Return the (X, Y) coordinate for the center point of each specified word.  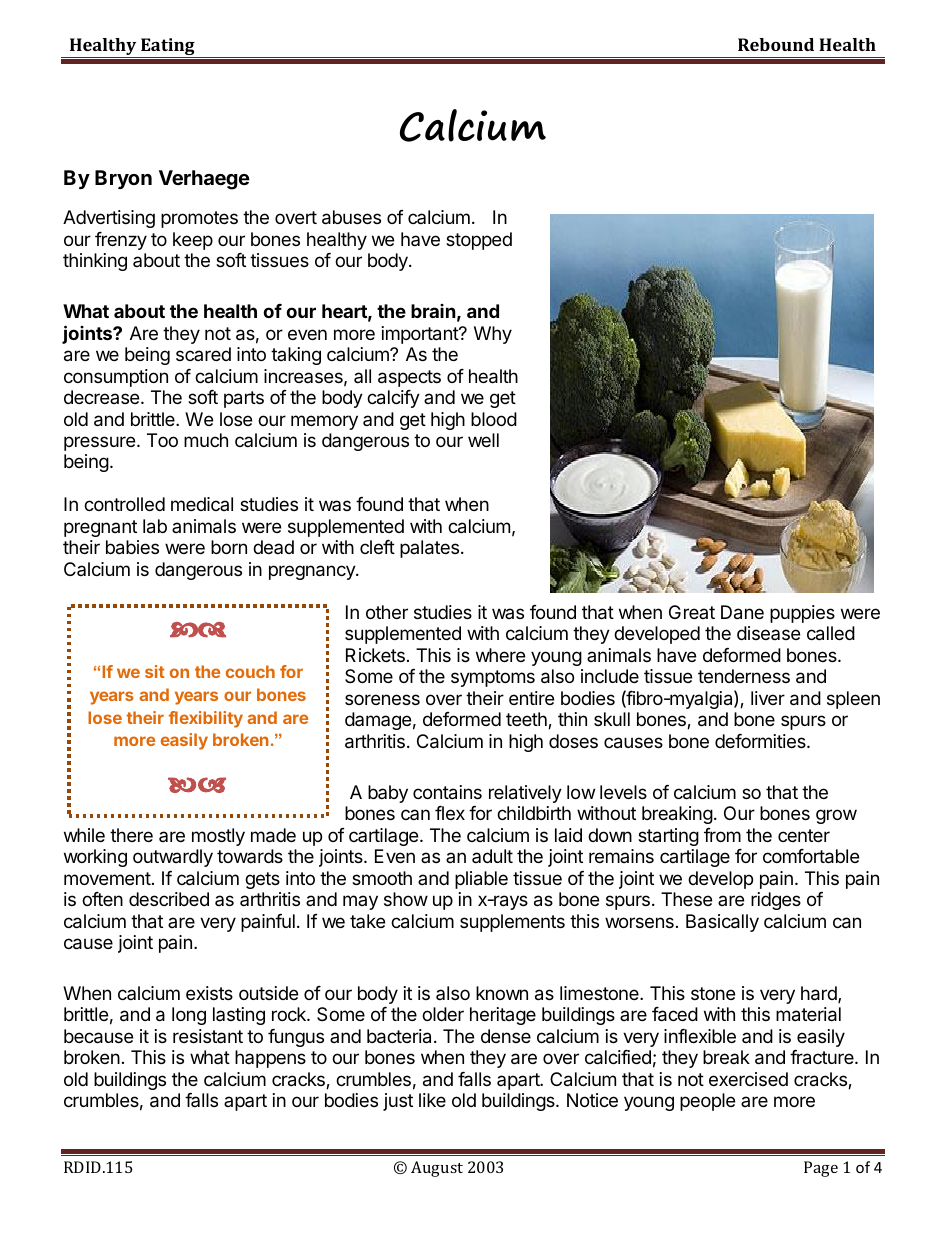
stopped (479, 241)
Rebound (776, 44)
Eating (168, 48)
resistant (208, 1036)
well (483, 440)
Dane (742, 612)
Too (162, 440)
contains (447, 792)
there (131, 835)
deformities (761, 741)
